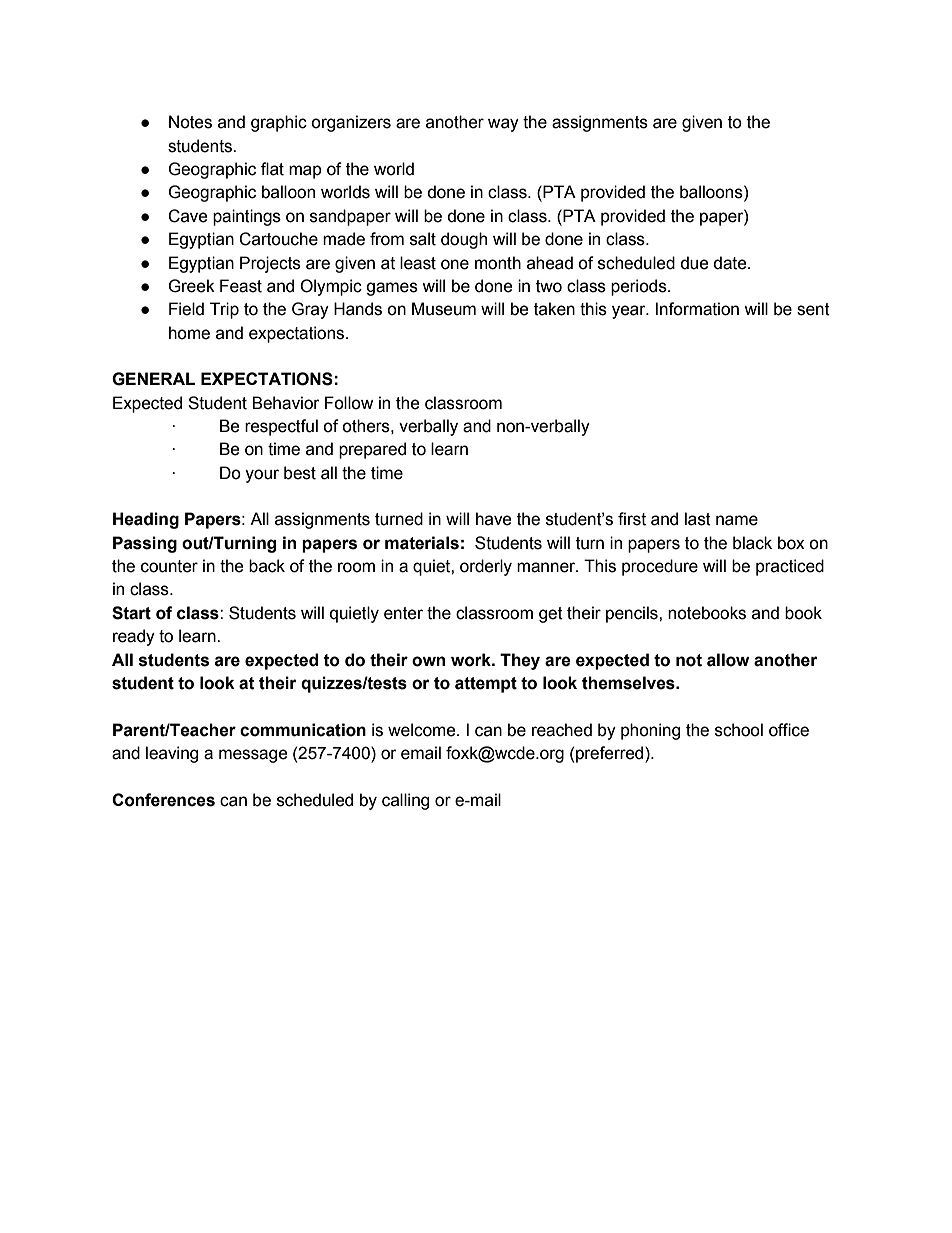 This document has width=952, height=1233. Describe the element at coordinates (737, 520) in the document. I see `name` at that location.
